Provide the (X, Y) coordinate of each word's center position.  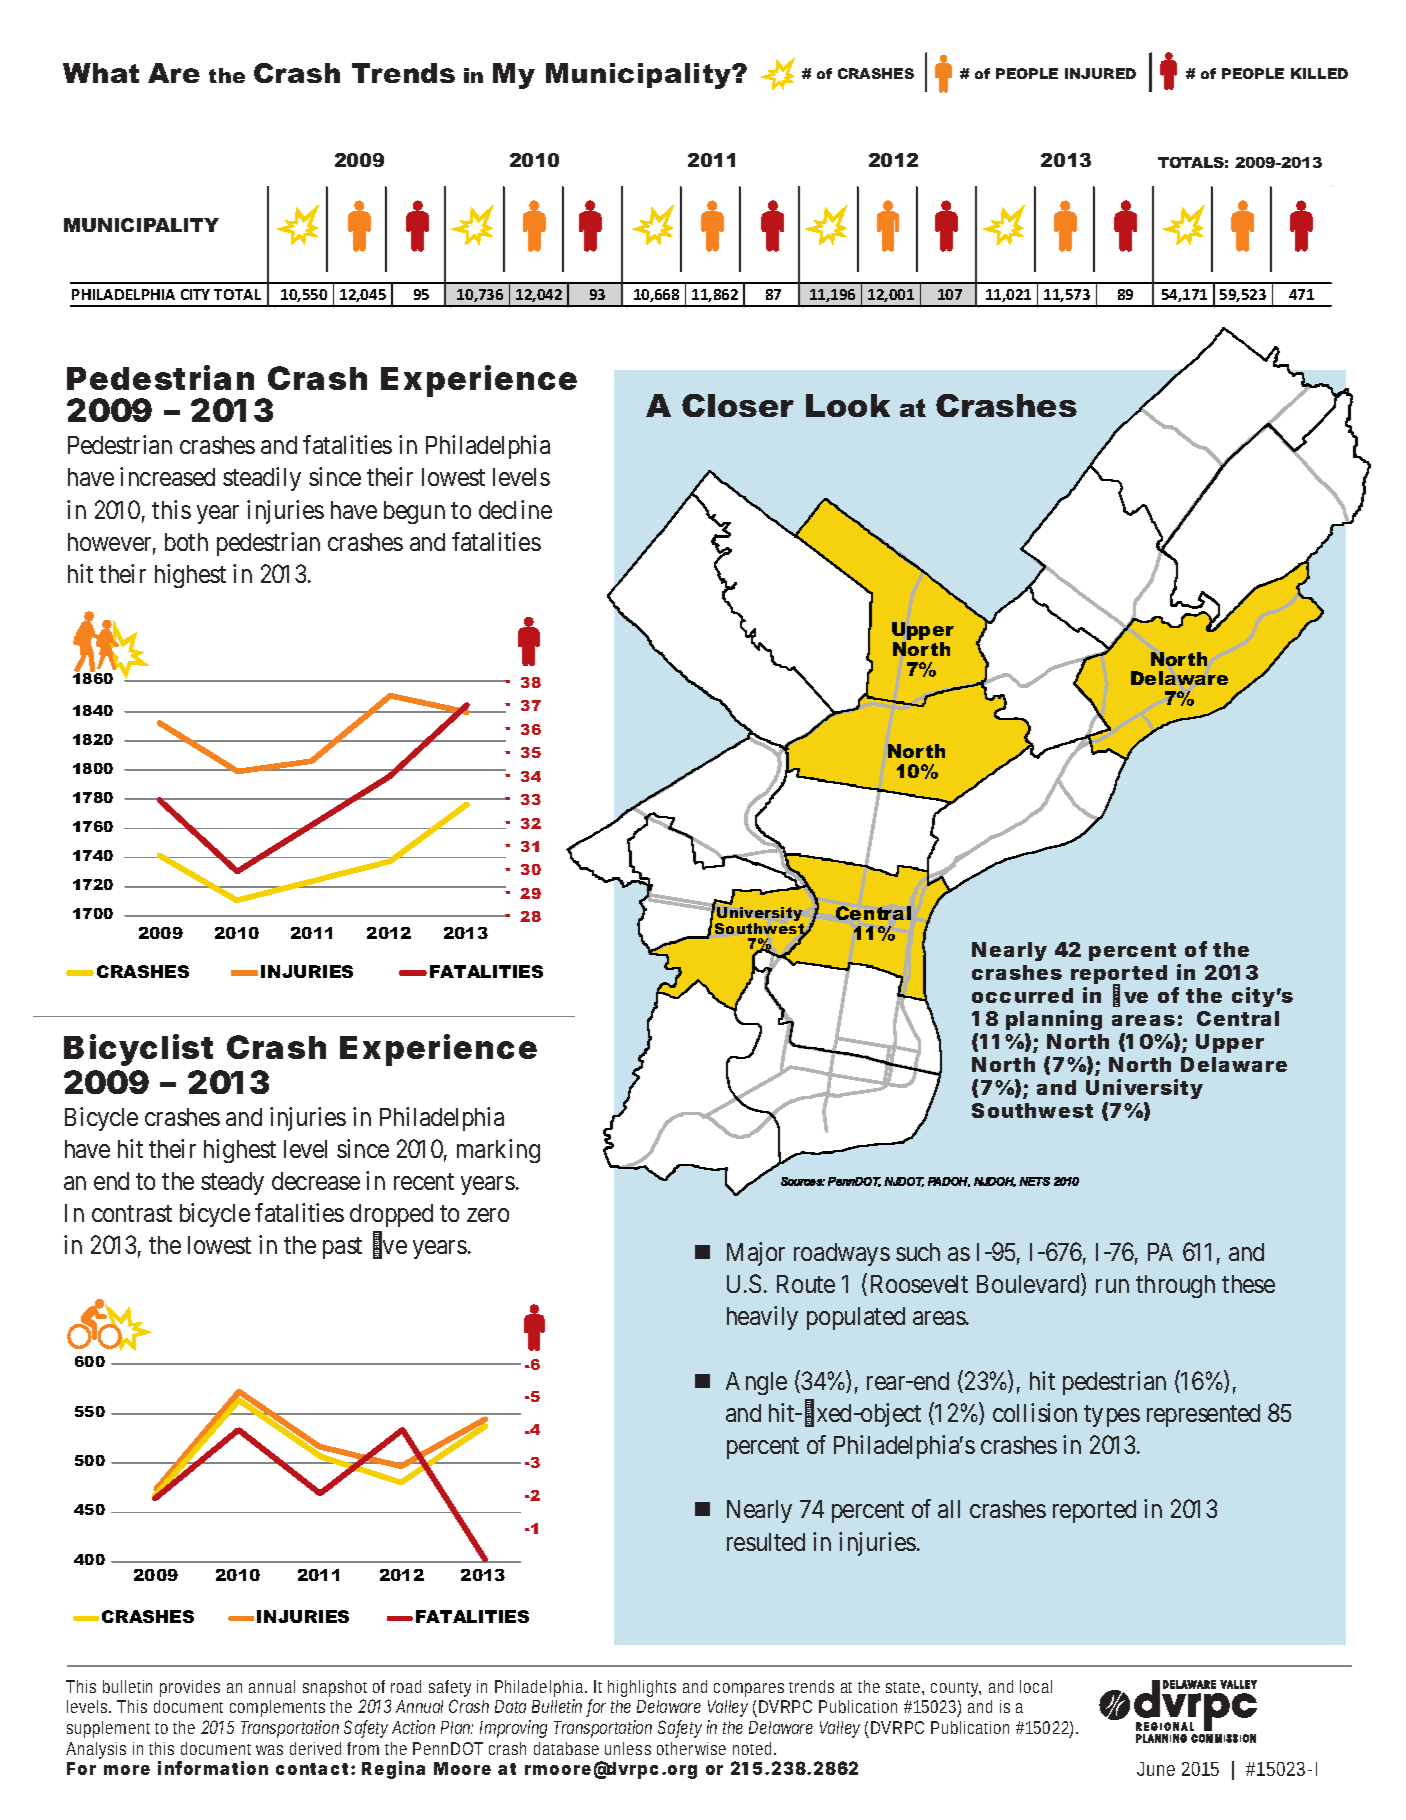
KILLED (1319, 73)
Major (756, 1254)
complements (277, 1708)
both (186, 542)
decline (515, 509)
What (101, 73)
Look (848, 405)
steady (232, 1183)
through (1175, 1286)
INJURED (1100, 73)
